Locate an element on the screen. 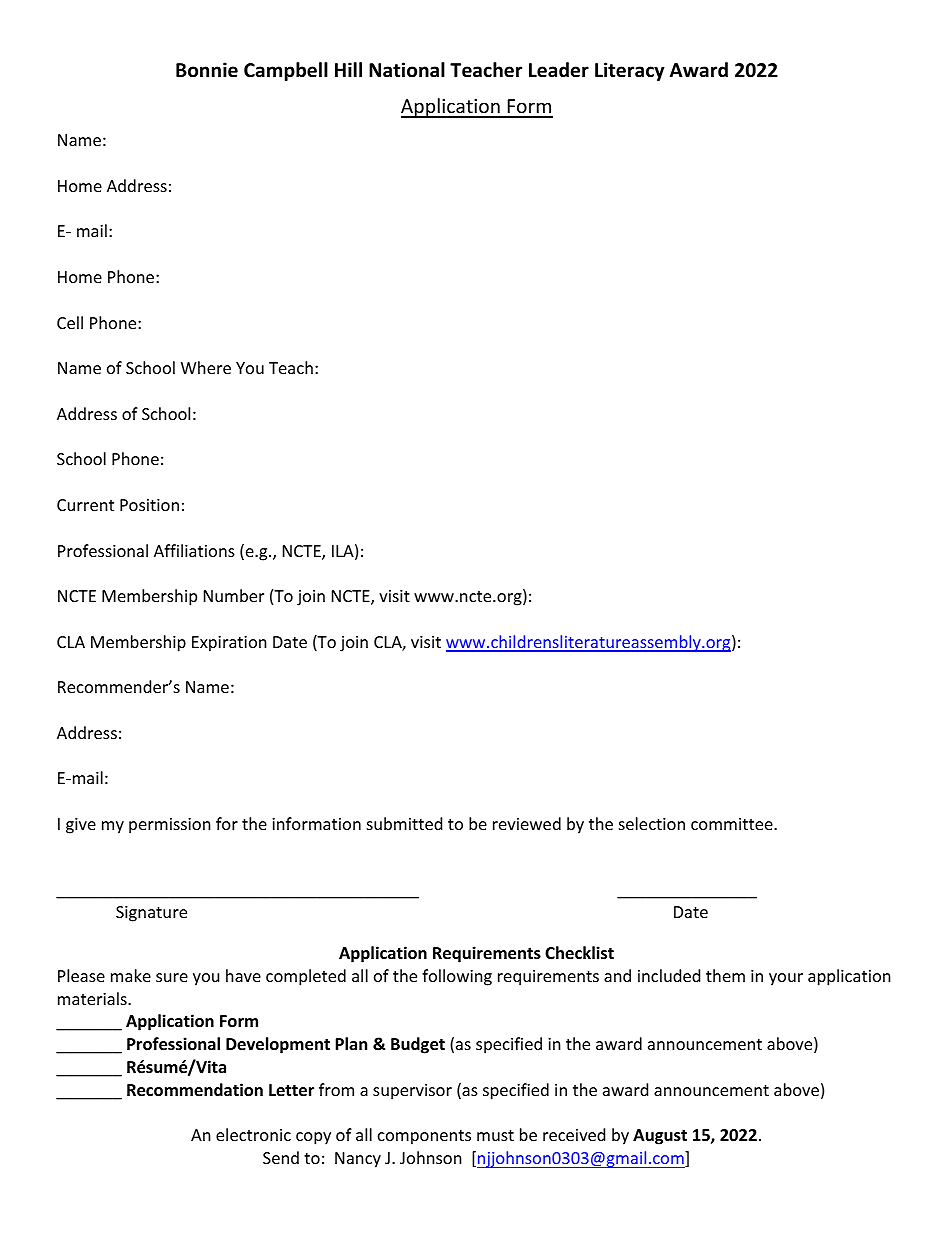 This screenshot has width=952, height=1233. submitted is located at coordinates (404, 823).
